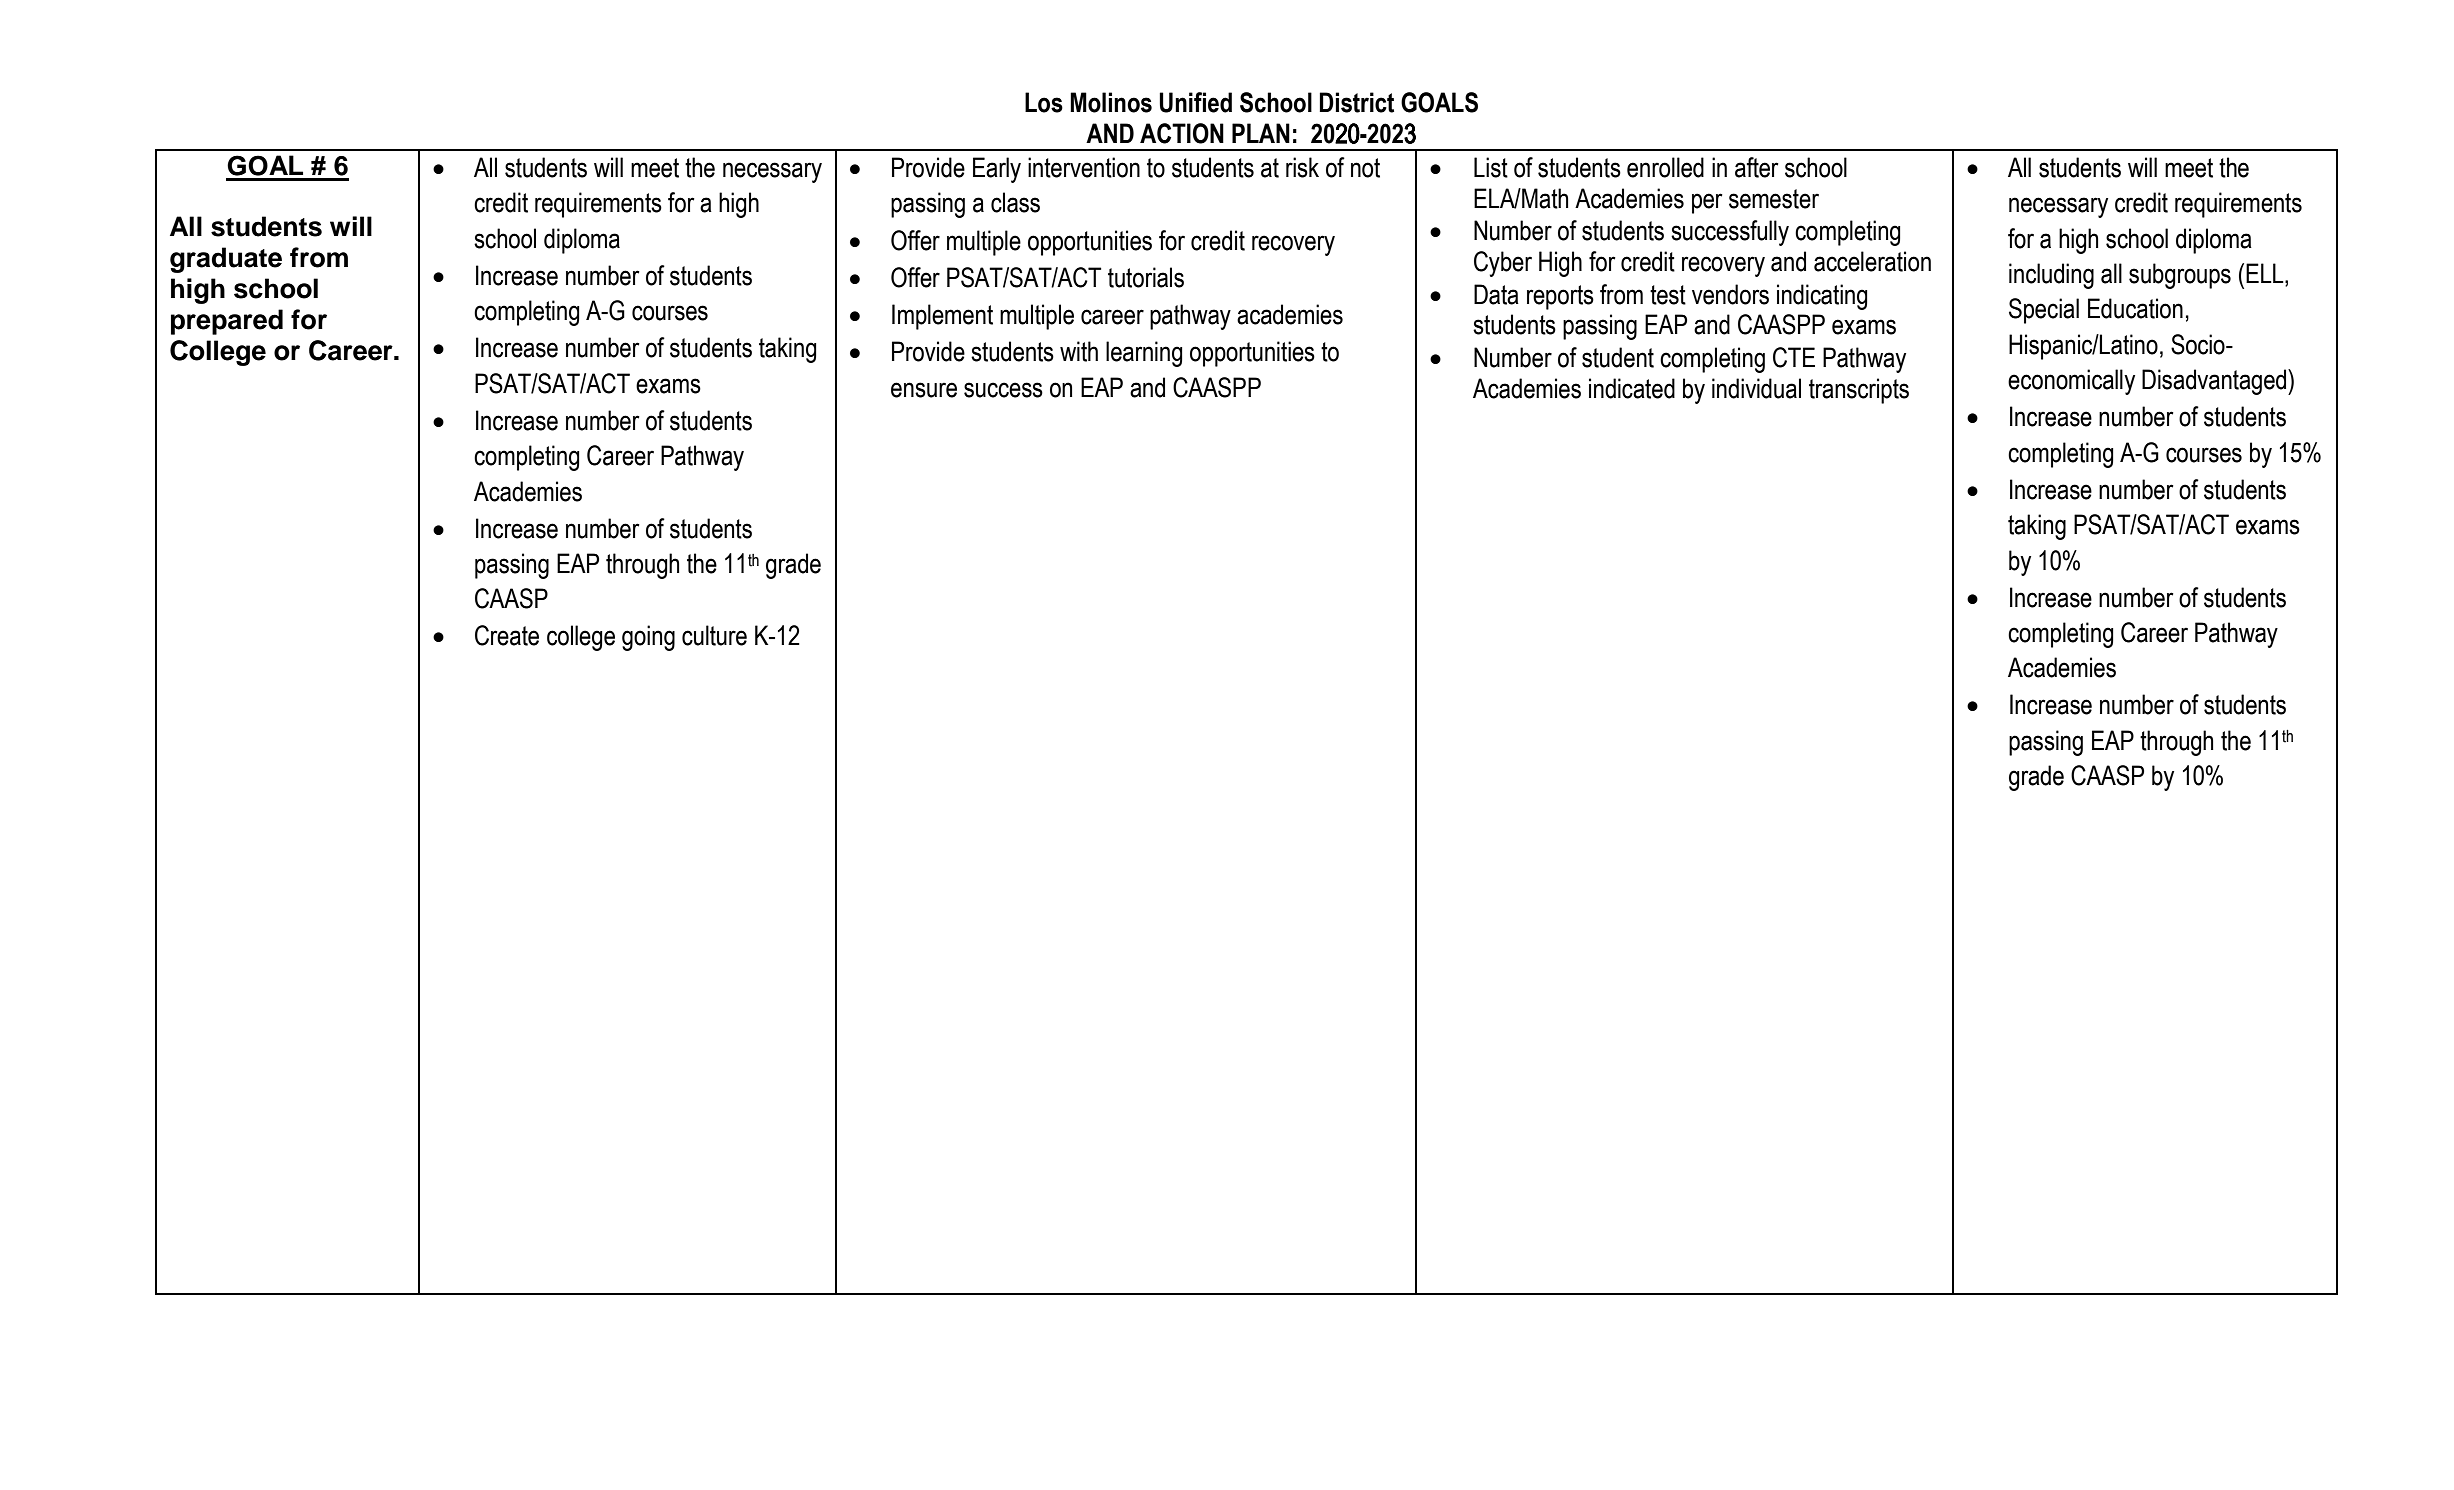 The image size is (2454, 1490). What do you see at coordinates (1182, 133) in the screenshot?
I see `ACTION` at bounding box center [1182, 133].
